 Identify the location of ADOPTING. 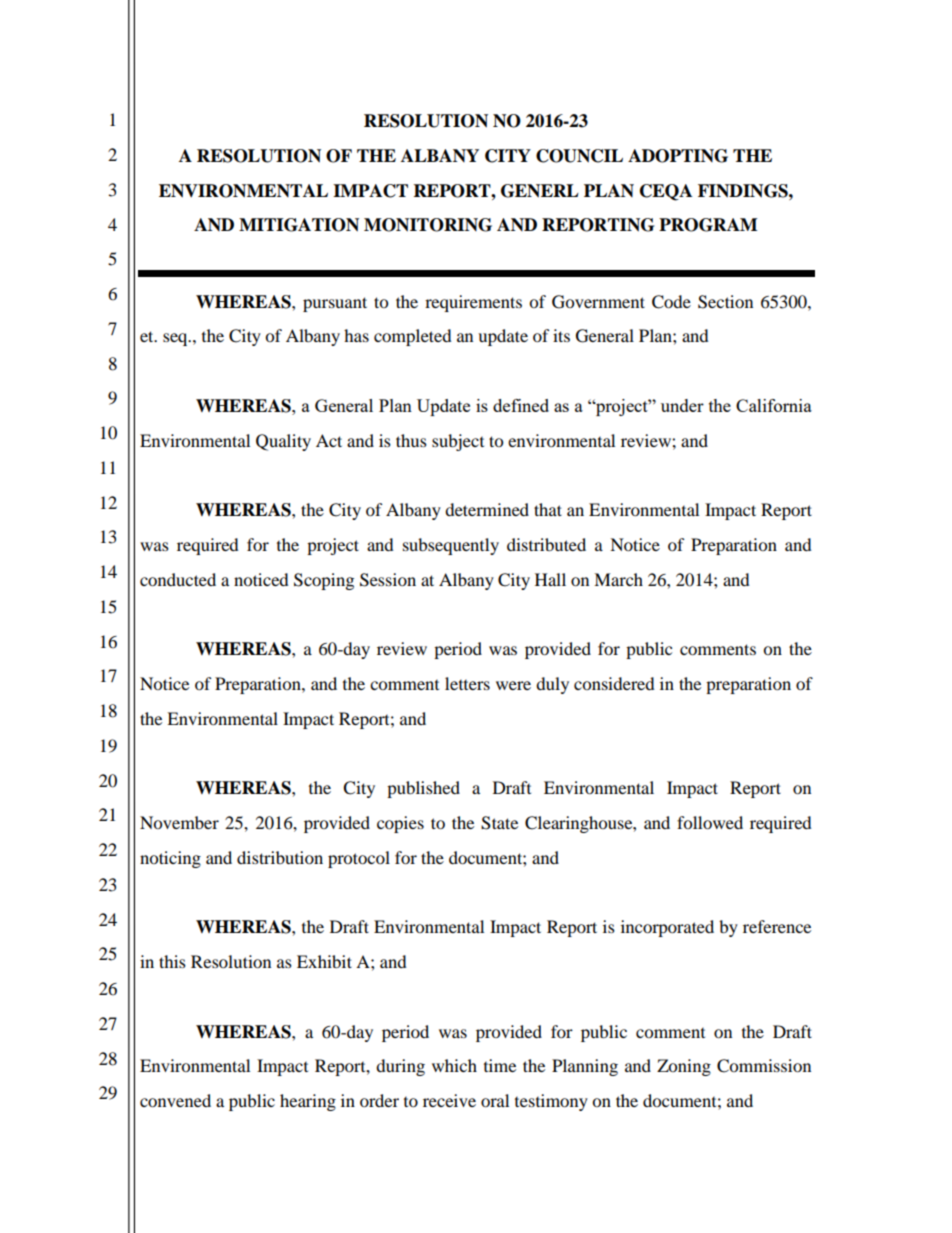
(678, 156).
